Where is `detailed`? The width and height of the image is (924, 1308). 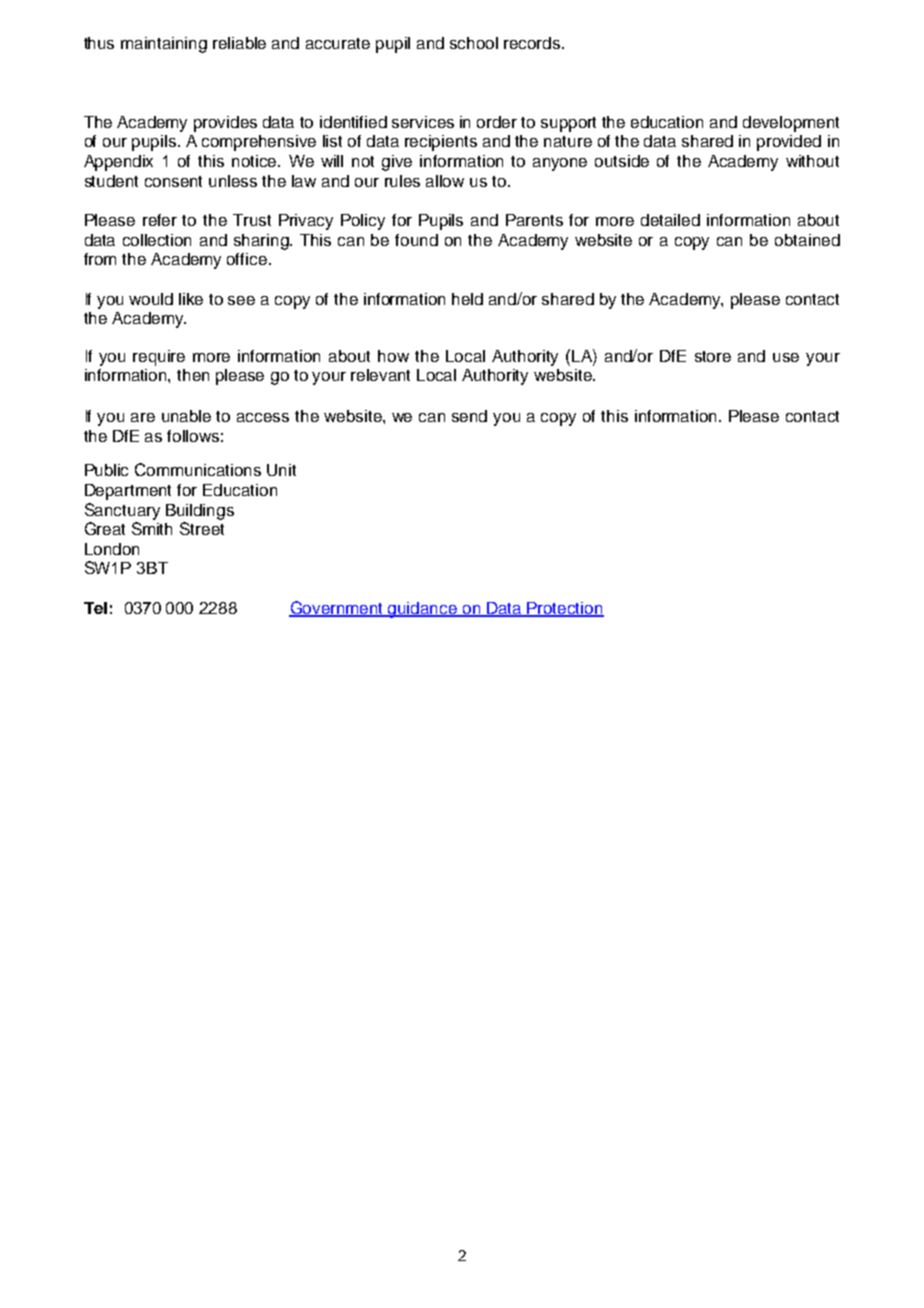
detailed is located at coordinates (670, 220).
